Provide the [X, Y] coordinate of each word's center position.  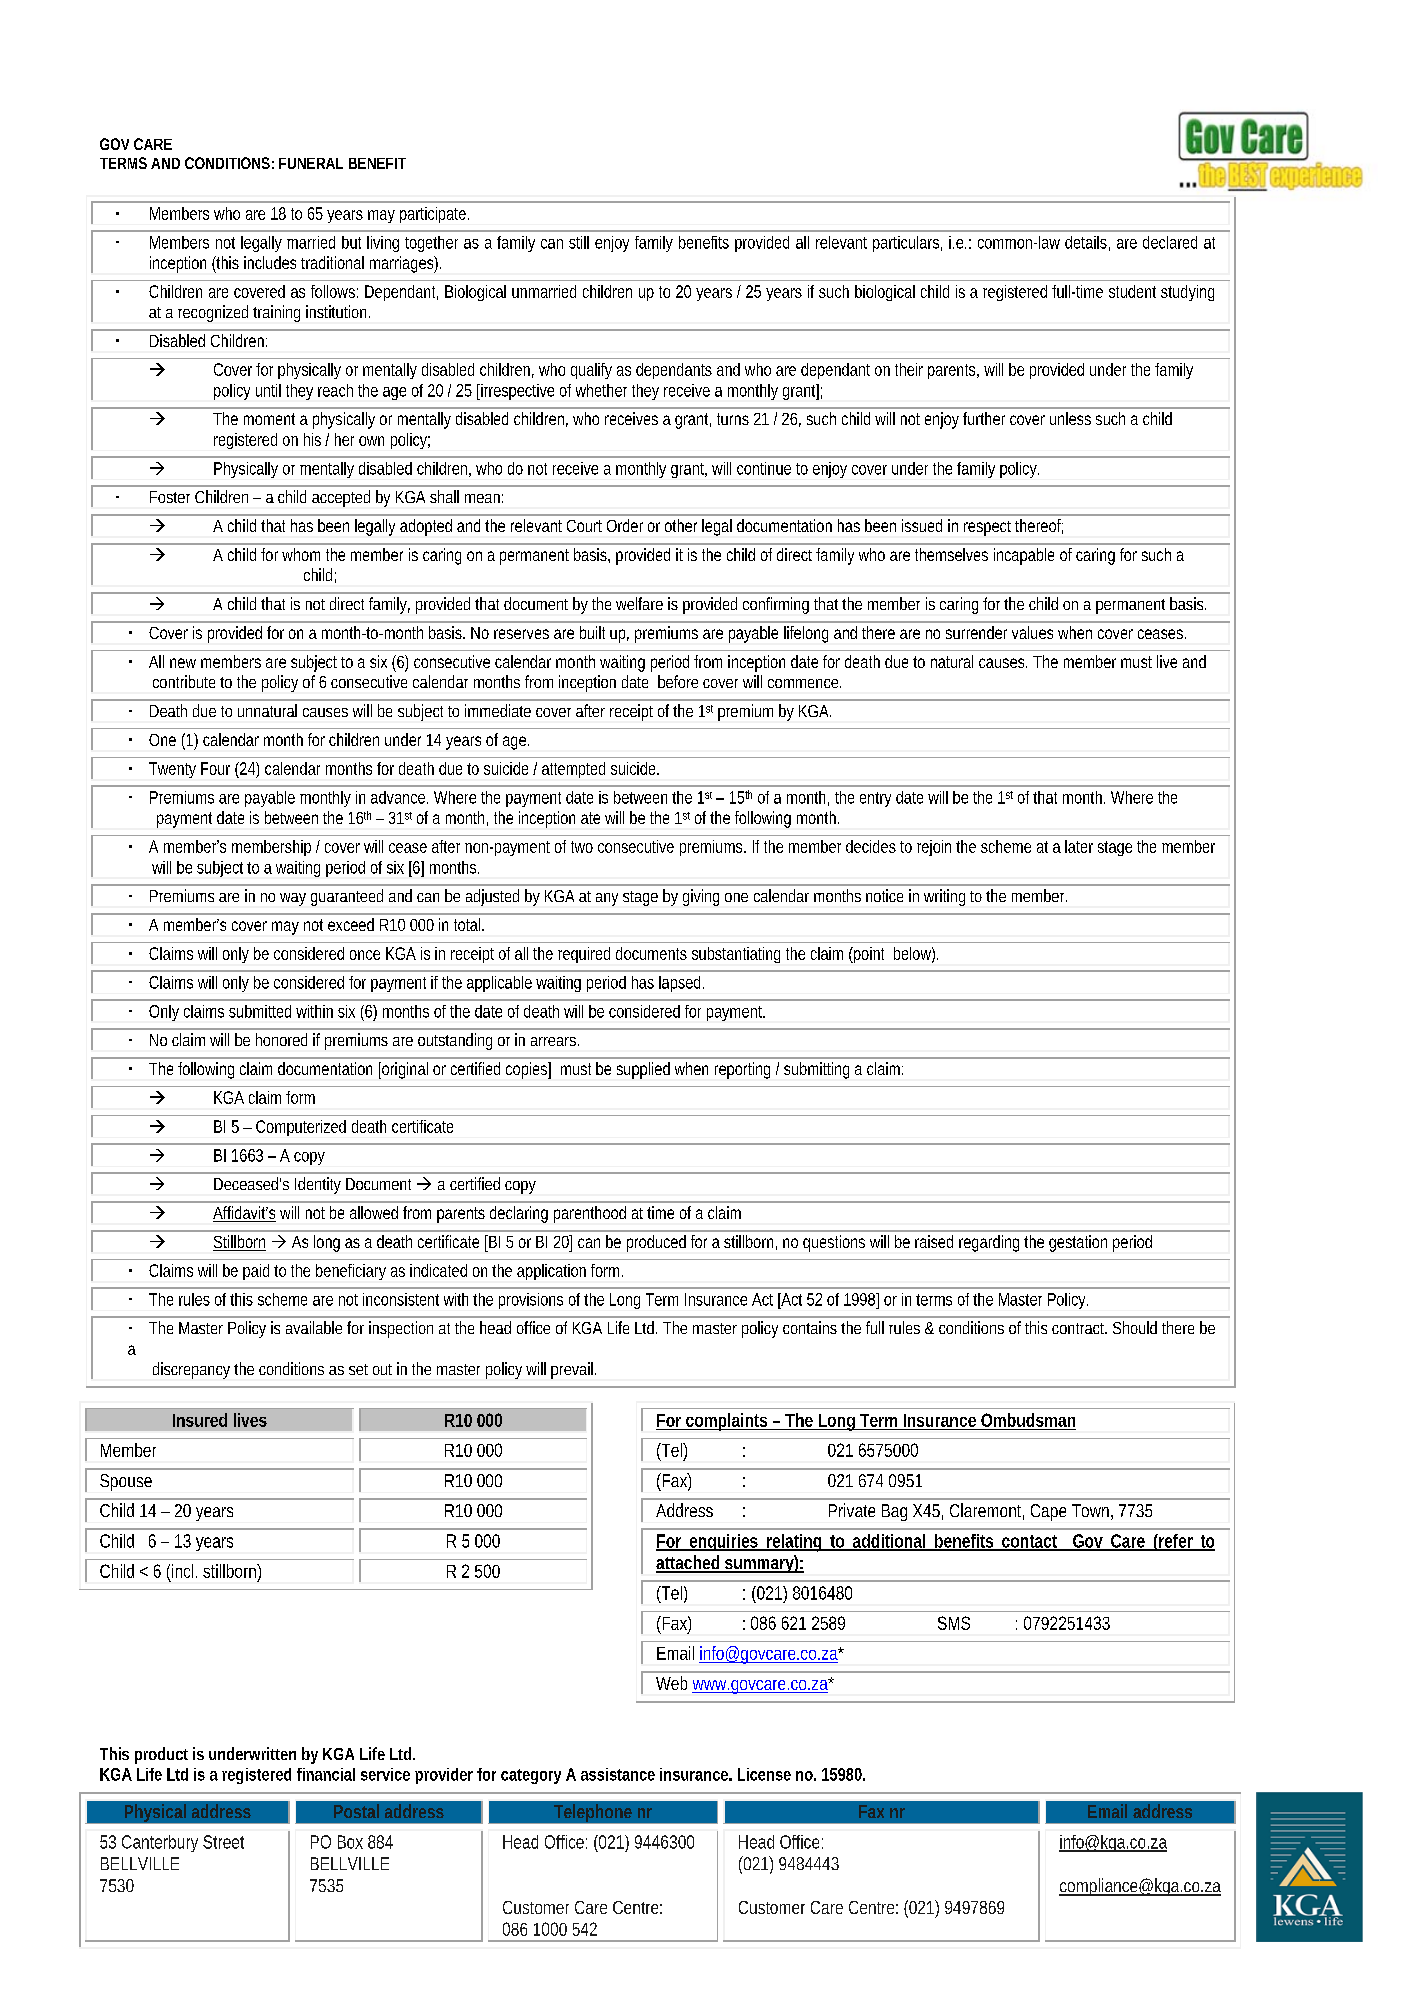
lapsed [681, 984]
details [1087, 243]
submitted [260, 1011]
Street [223, 1842]
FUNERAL [311, 163]
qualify [591, 371]
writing [944, 897]
